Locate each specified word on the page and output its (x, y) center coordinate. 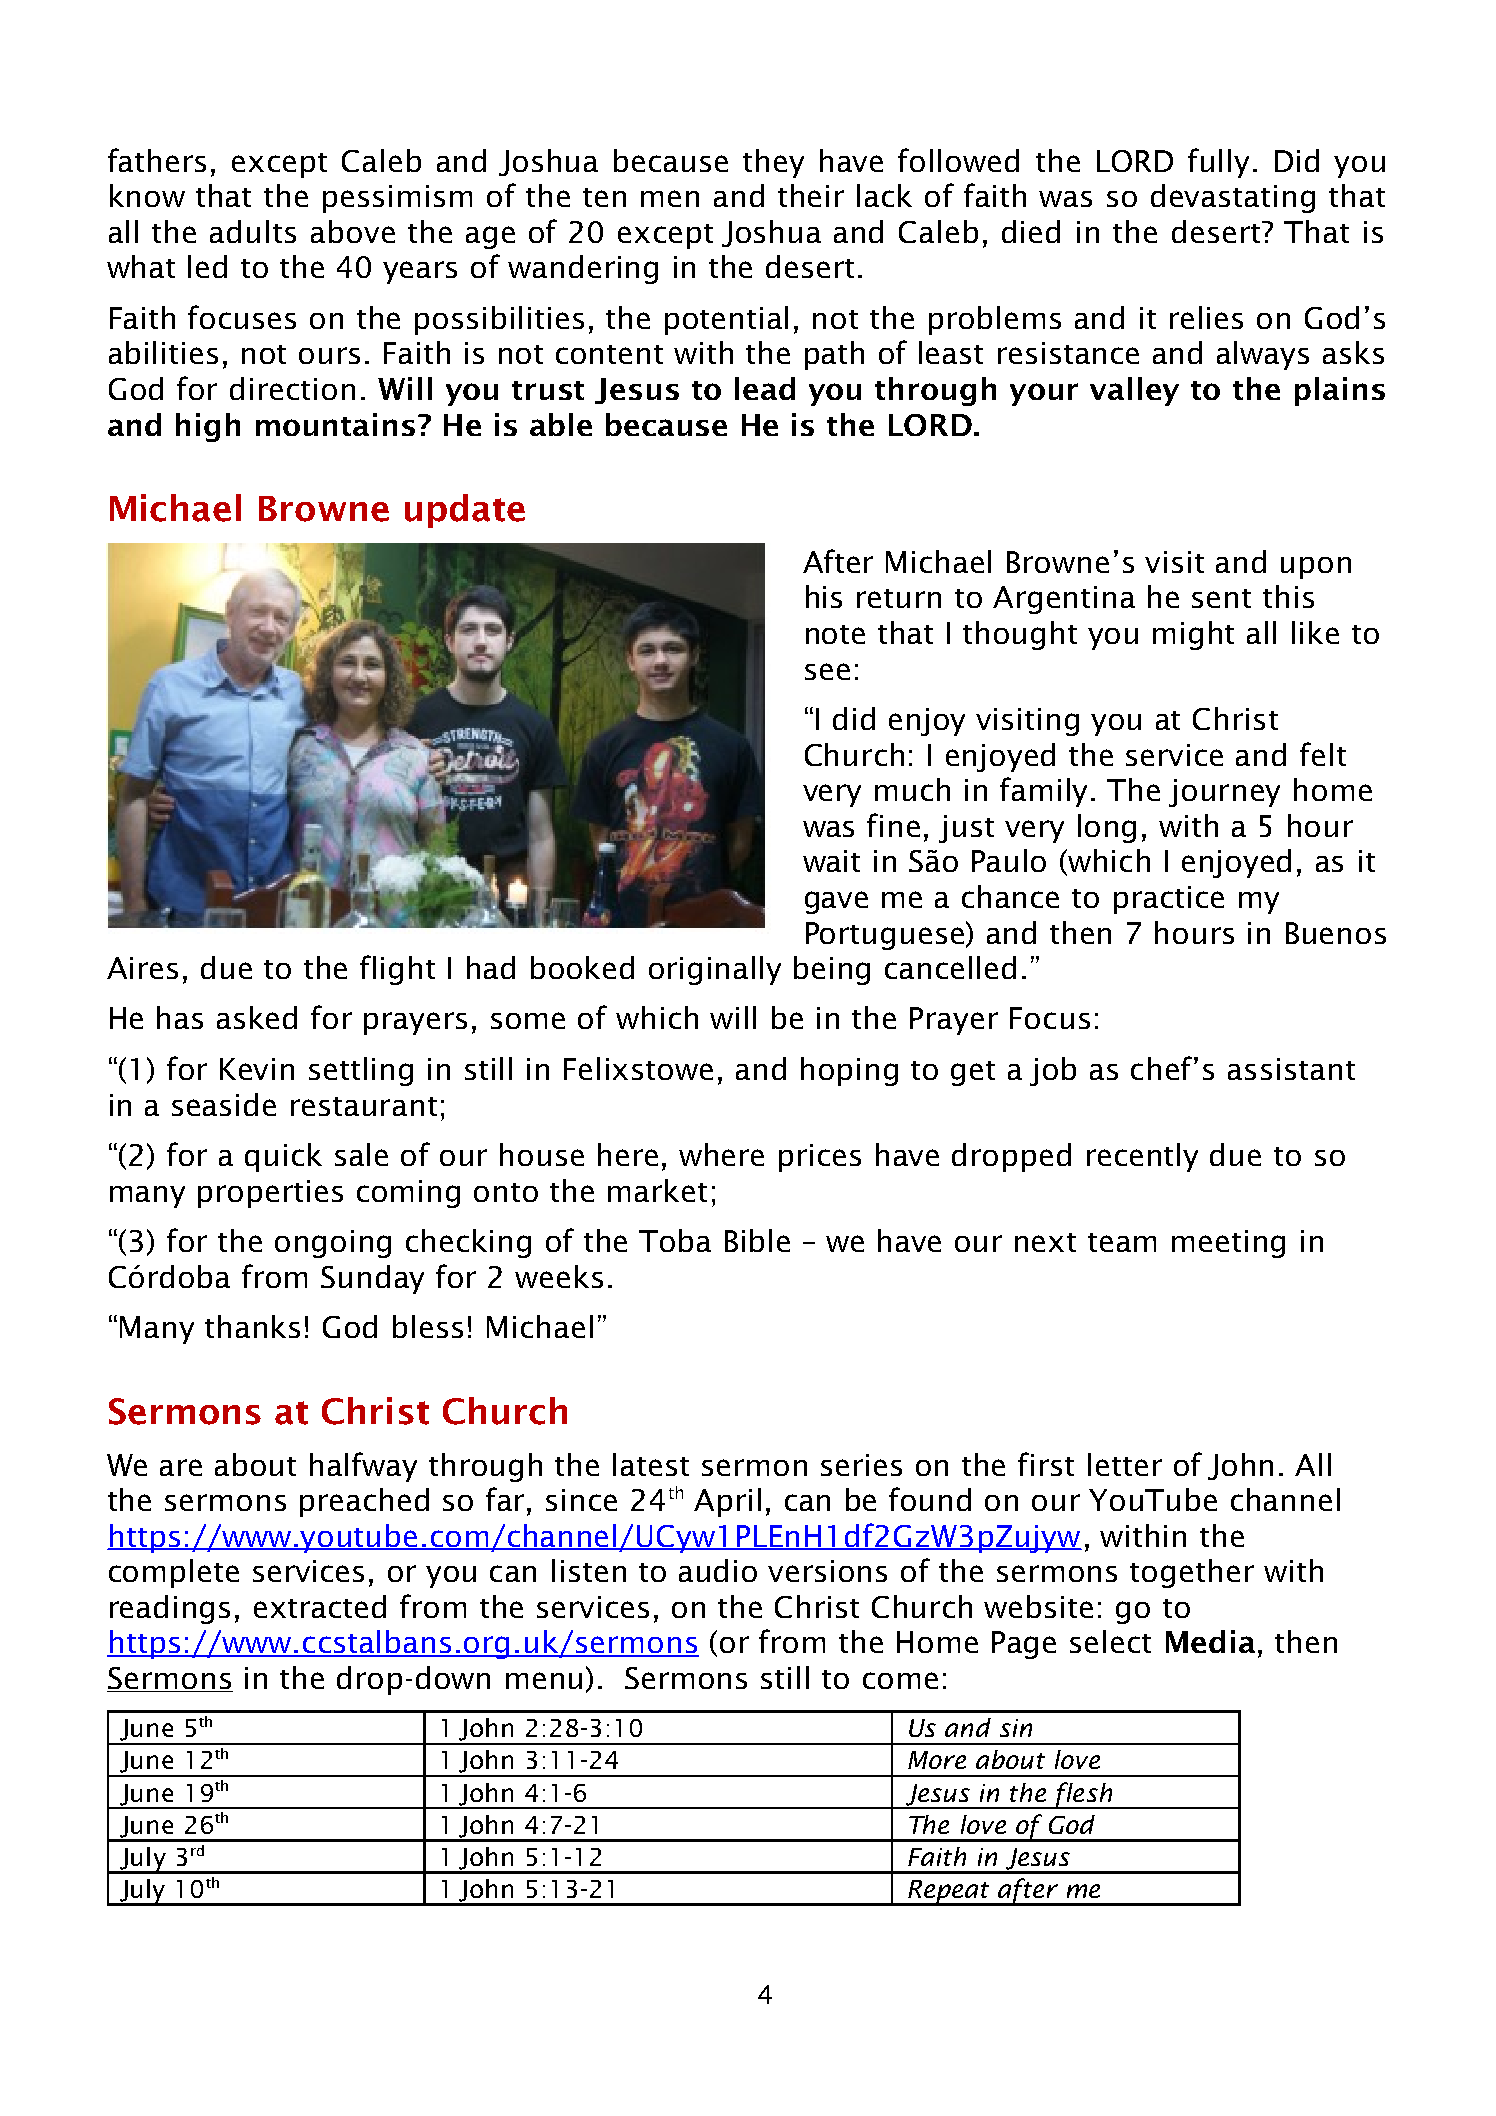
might (1193, 635)
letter (1125, 1464)
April (727, 1502)
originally (715, 970)
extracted (320, 1606)
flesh (1084, 1795)
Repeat (949, 1892)
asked (257, 1017)
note (835, 634)
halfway (363, 1467)
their (811, 195)
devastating (1233, 198)
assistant (1291, 1069)
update (465, 511)
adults (253, 231)
